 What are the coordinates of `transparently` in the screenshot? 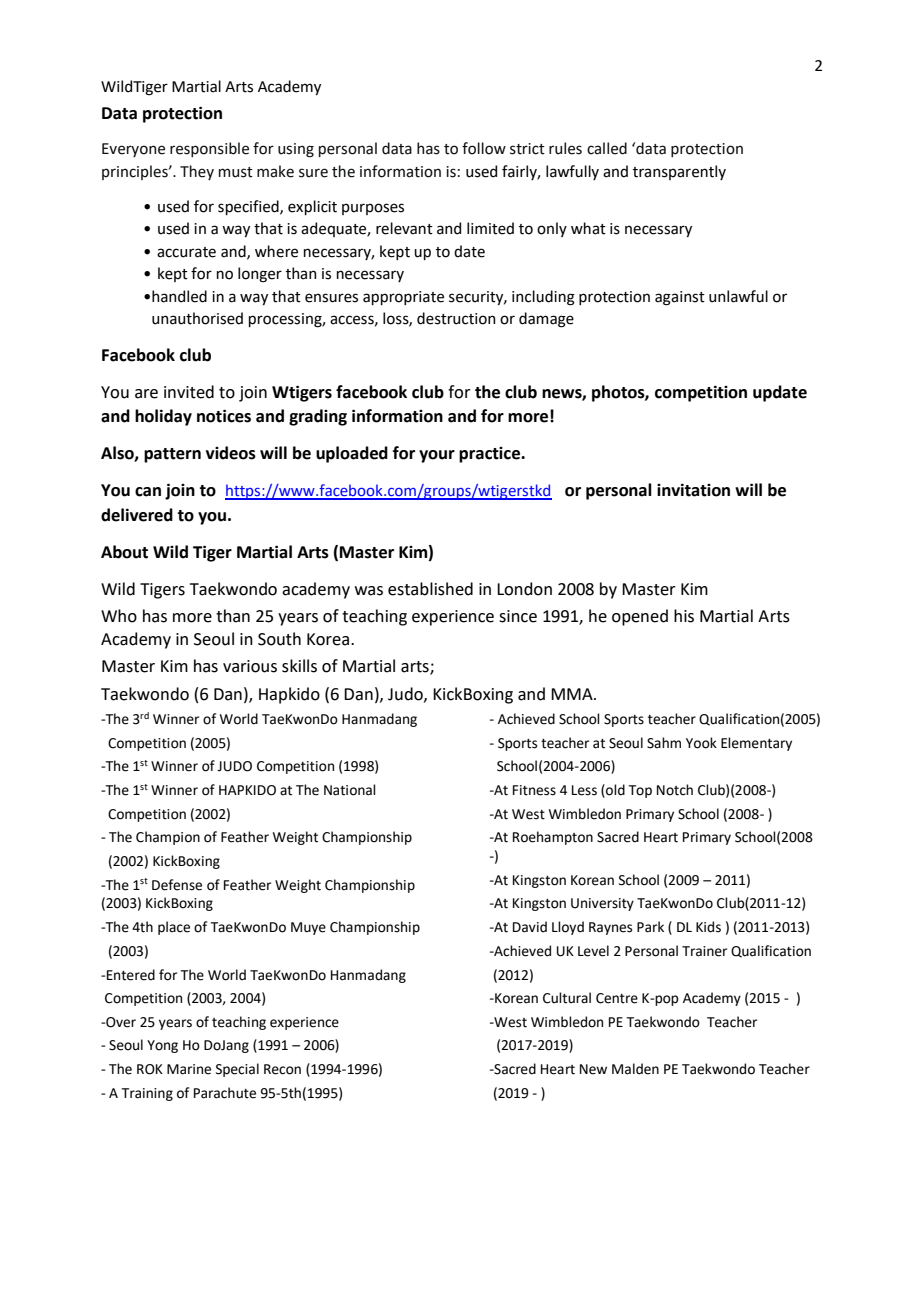 It's located at (679, 172).
